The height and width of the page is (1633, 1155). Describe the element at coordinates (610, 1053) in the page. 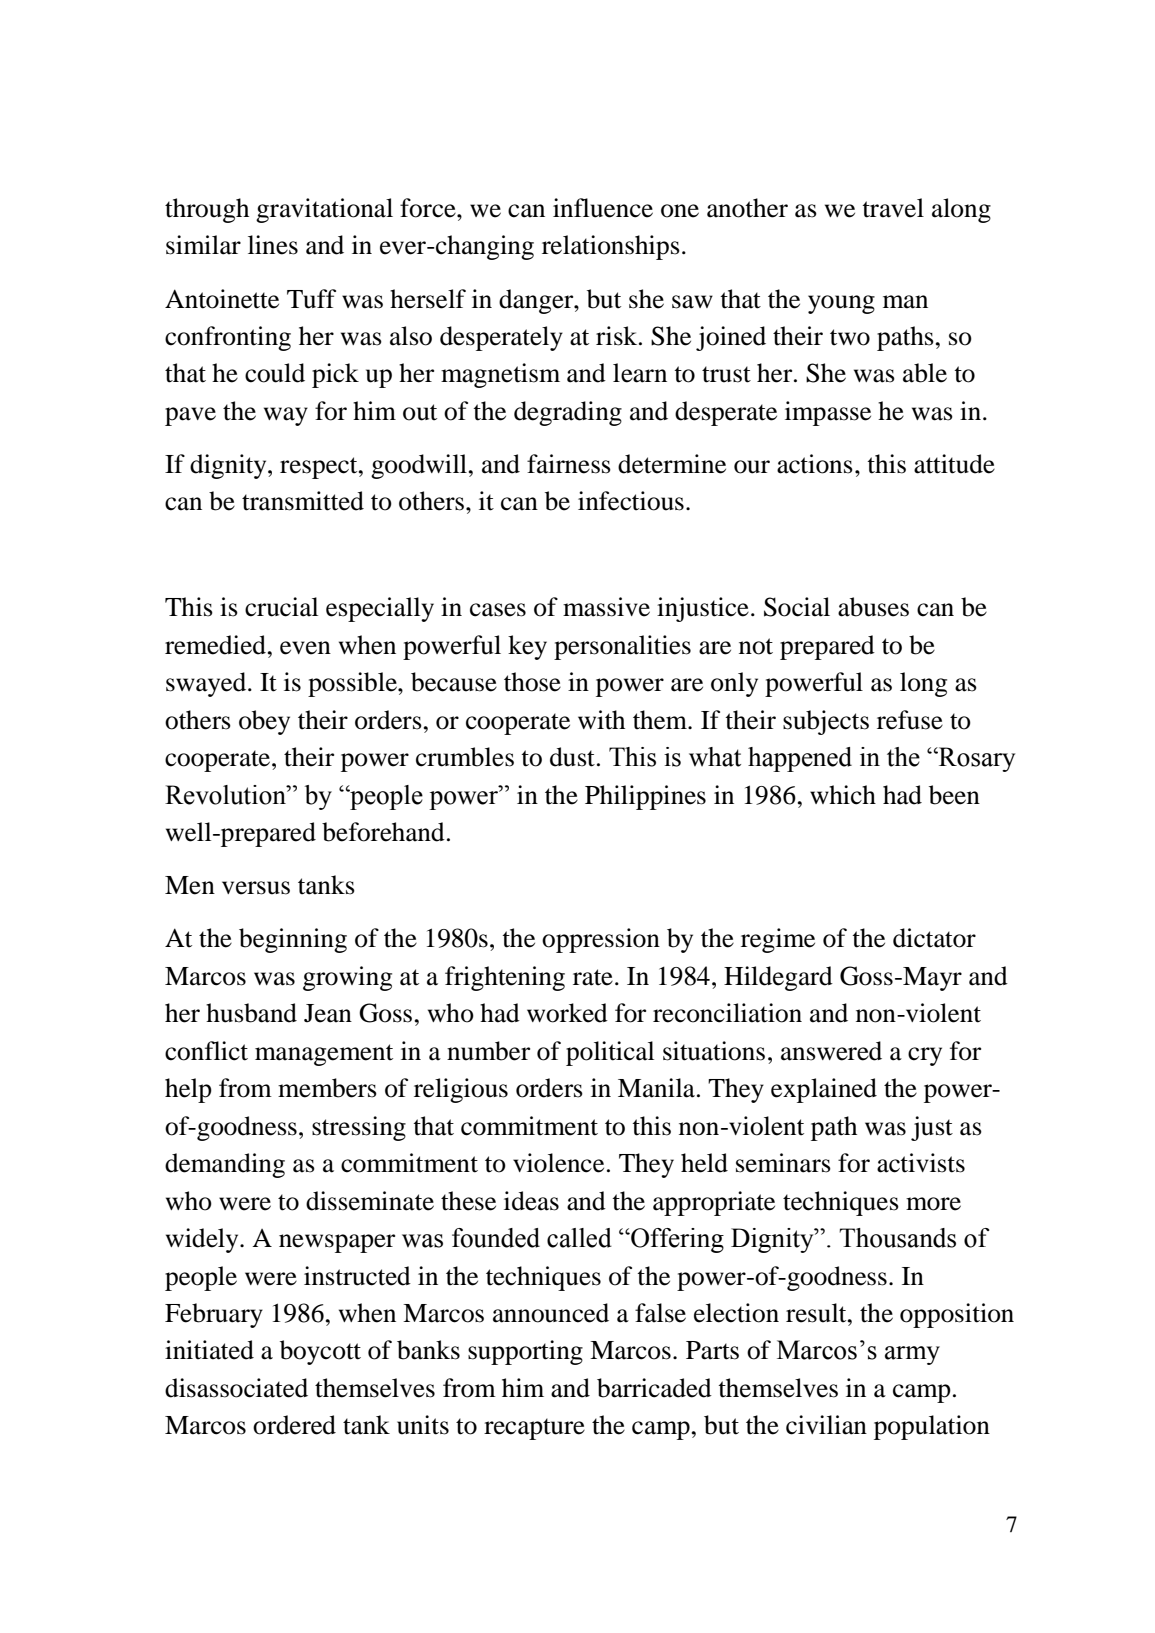

I see `political` at that location.
